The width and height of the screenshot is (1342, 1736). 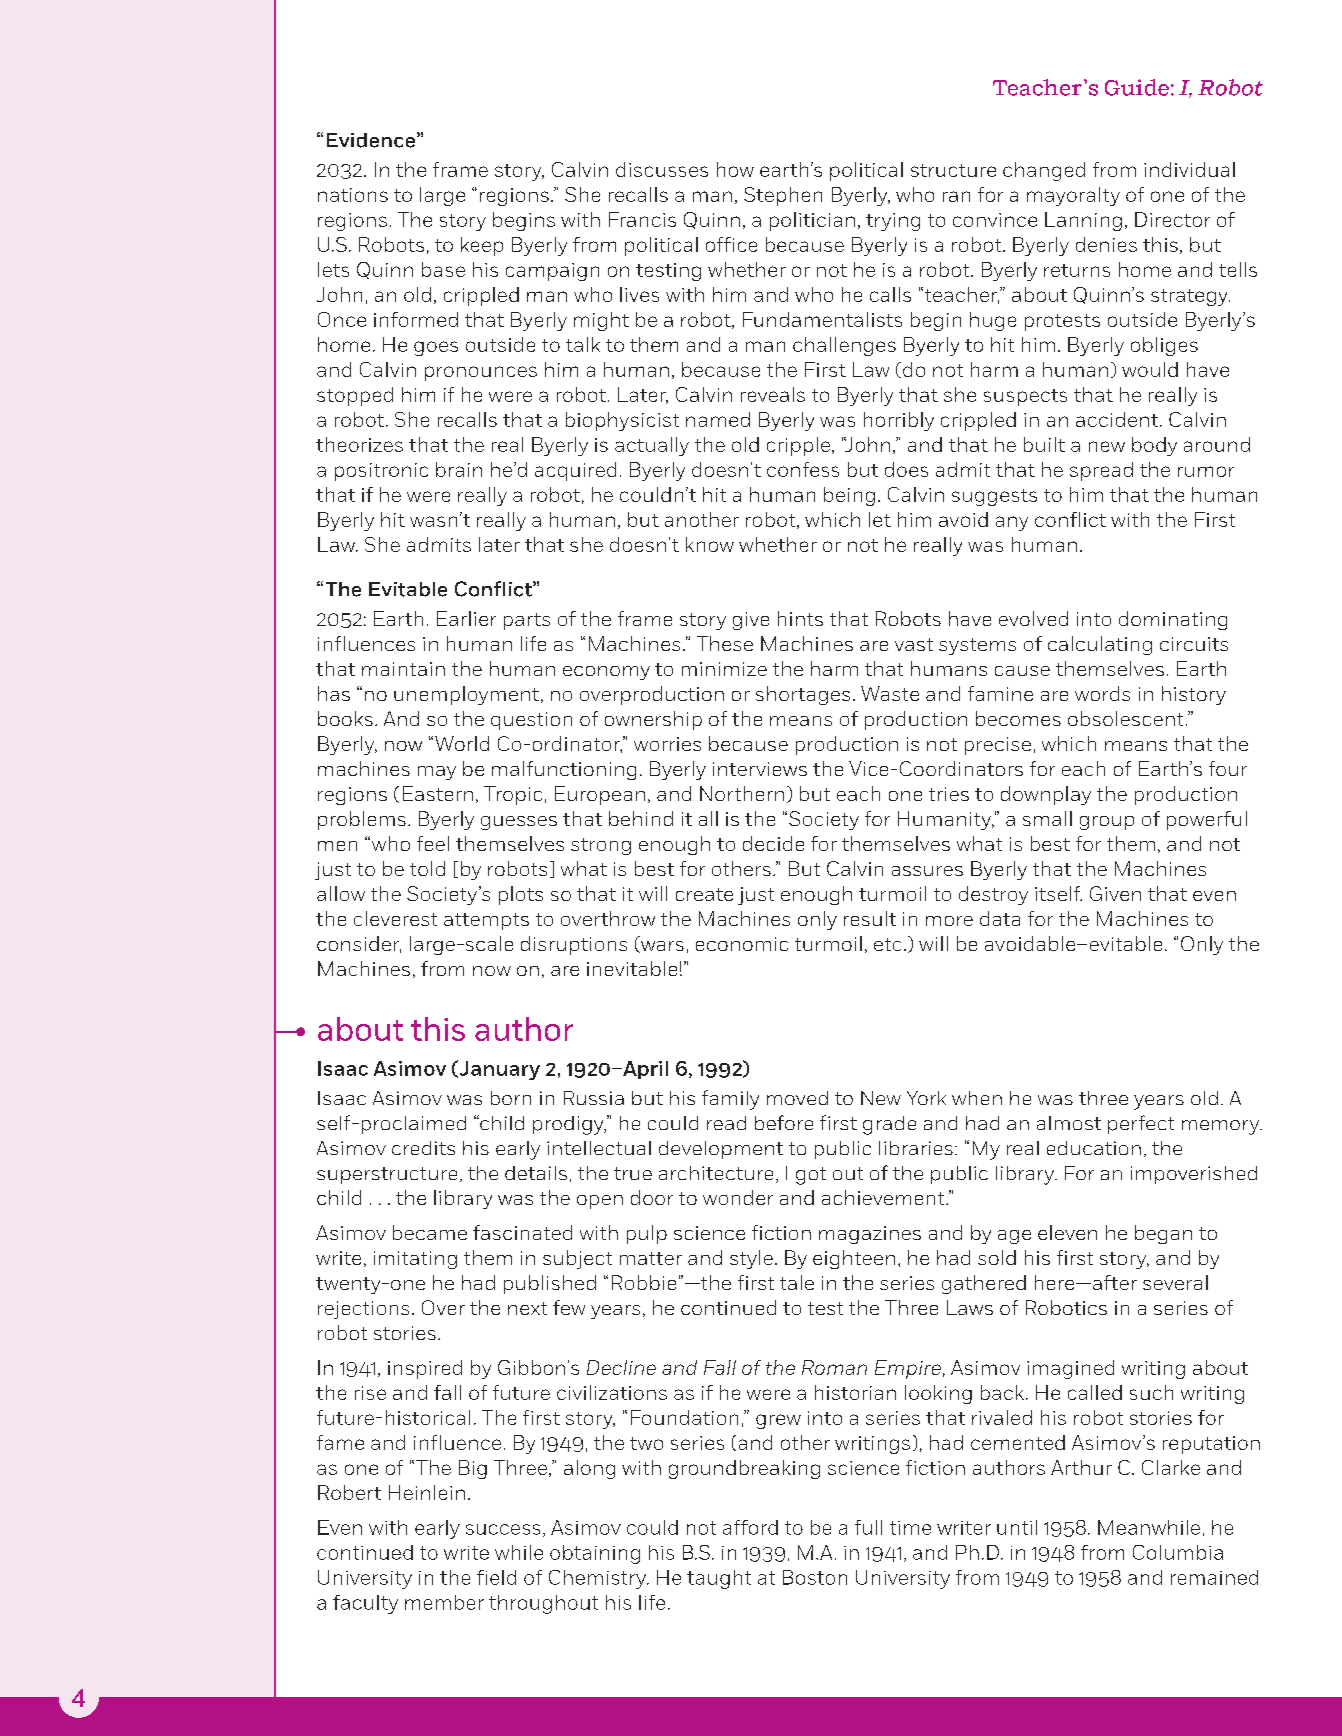 I want to click on how, so click(x=735, y=169).
